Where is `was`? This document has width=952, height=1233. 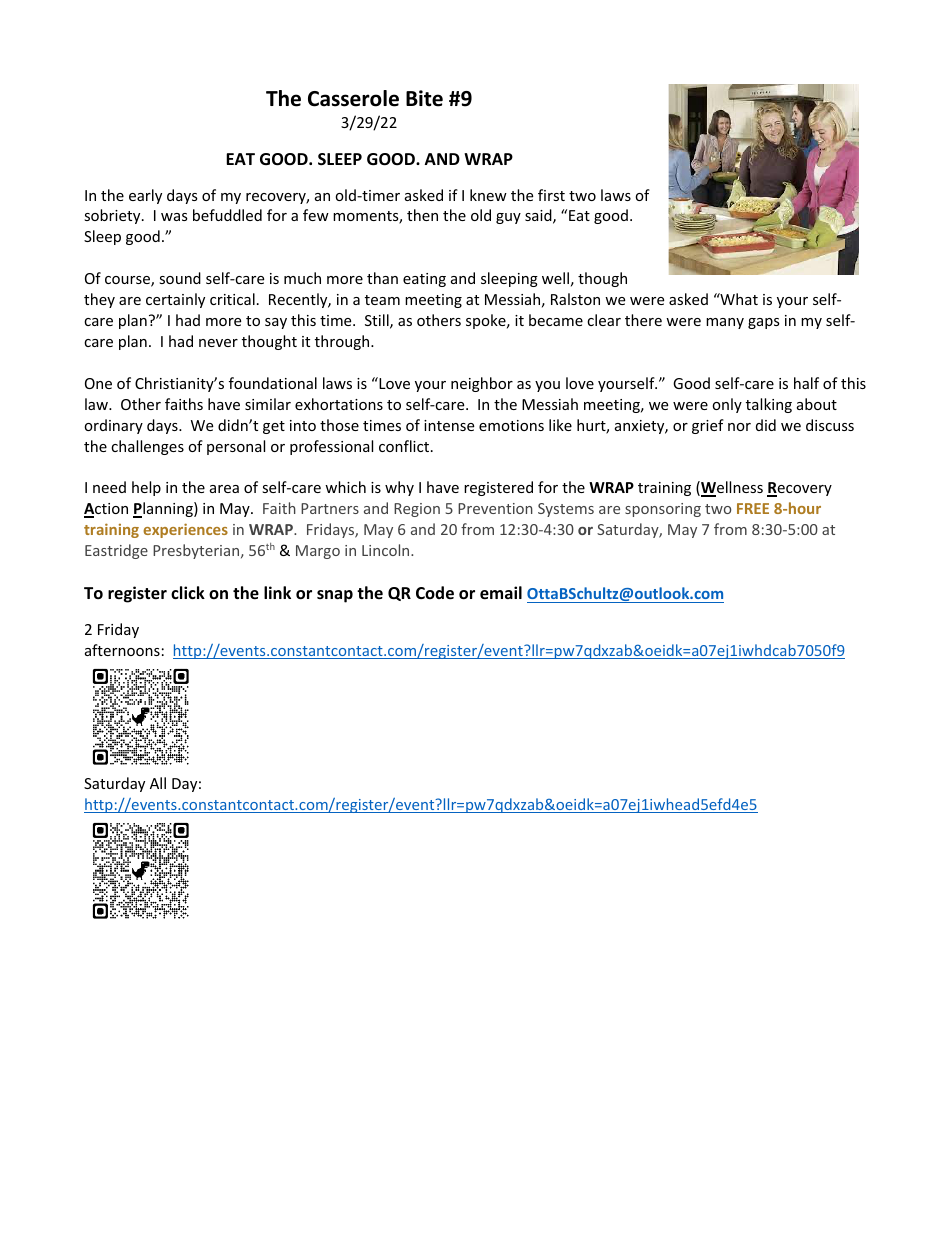 was is located at coordinates (174, 217).
